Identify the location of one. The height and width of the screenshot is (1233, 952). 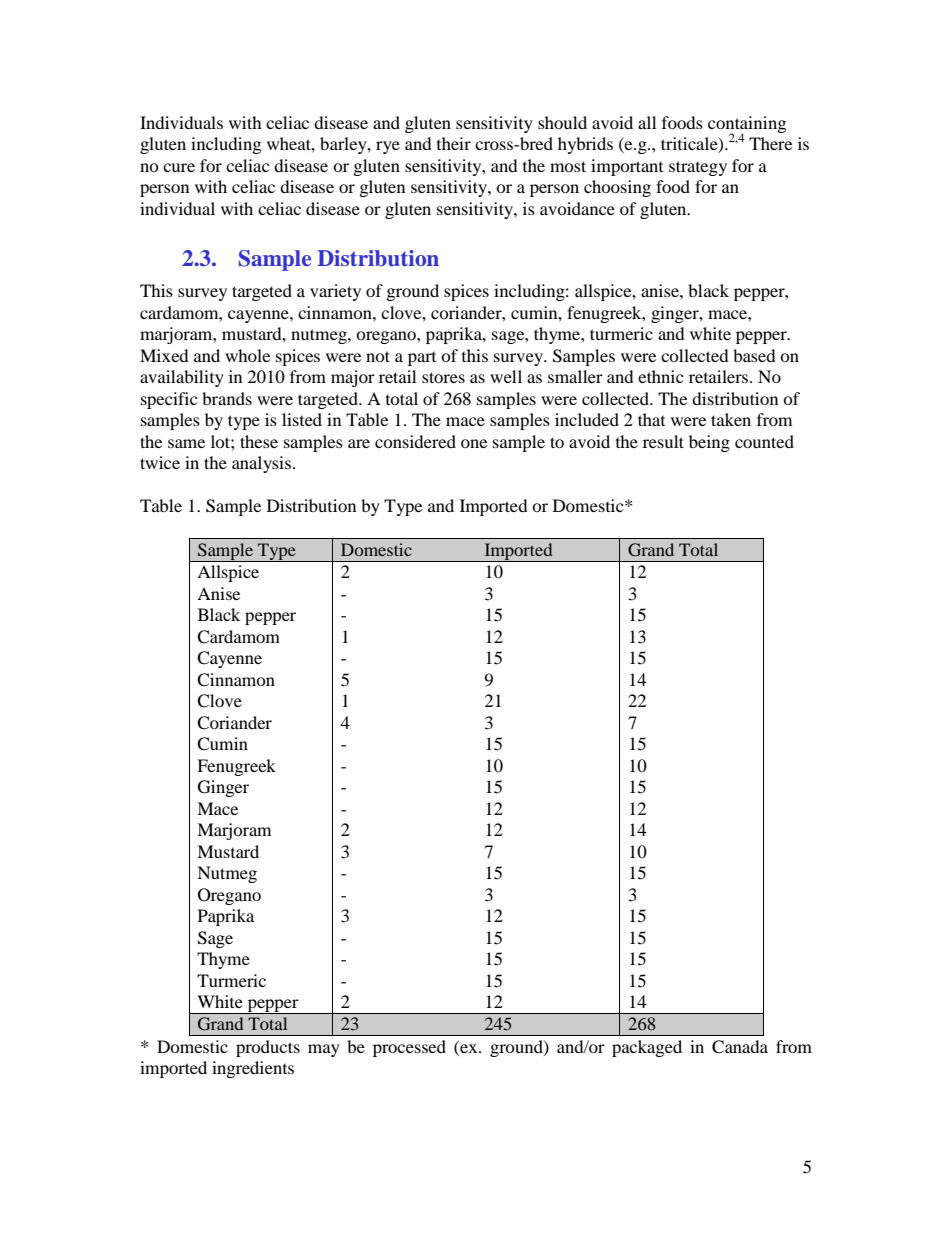
(474, 443).
